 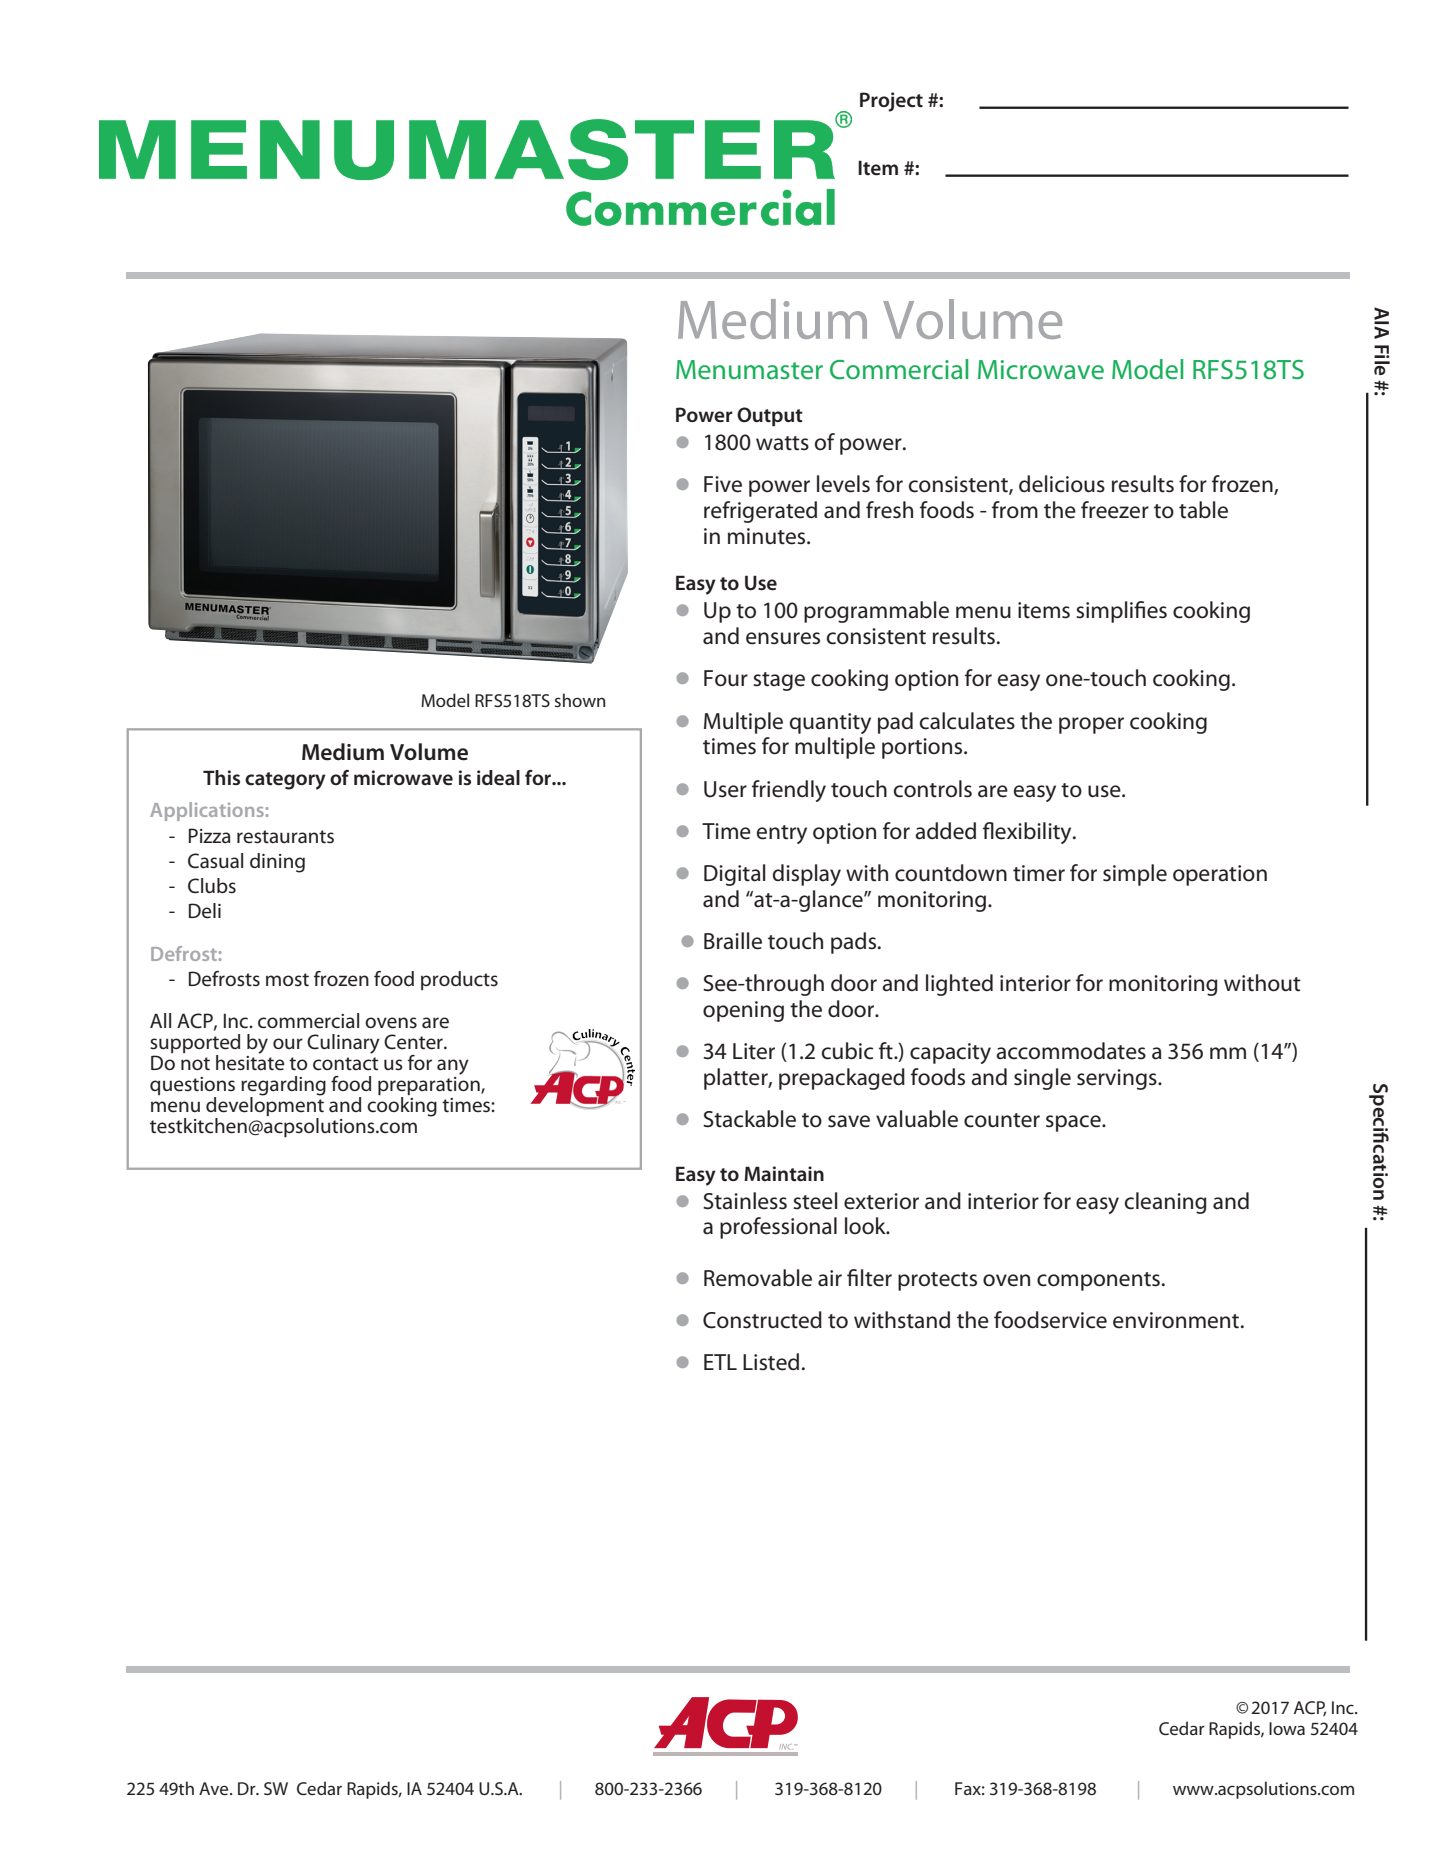 I want to click on Project, so click(x=891, y=102).
